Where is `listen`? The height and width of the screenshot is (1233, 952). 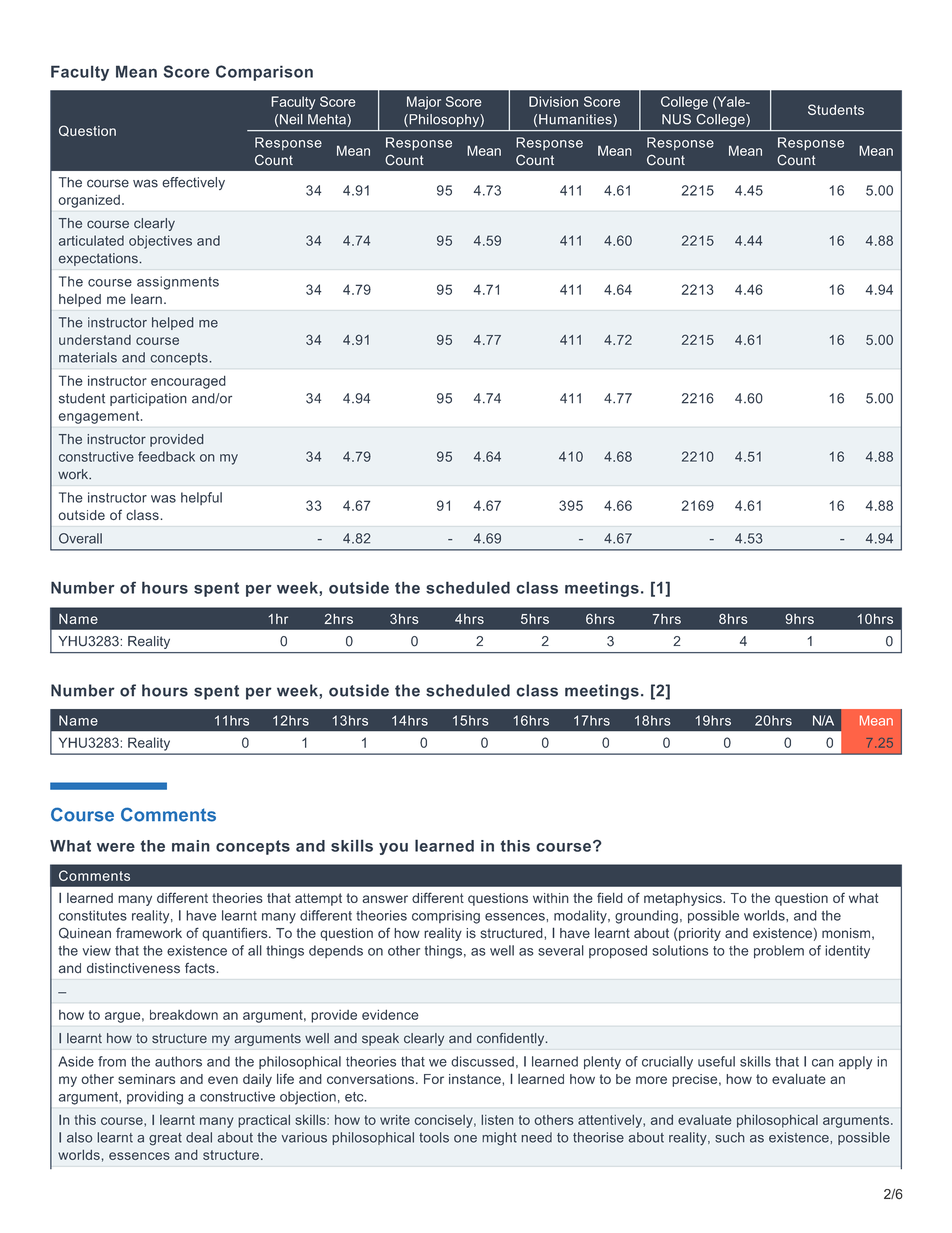 listen is located at coordinates (497, 1120).
